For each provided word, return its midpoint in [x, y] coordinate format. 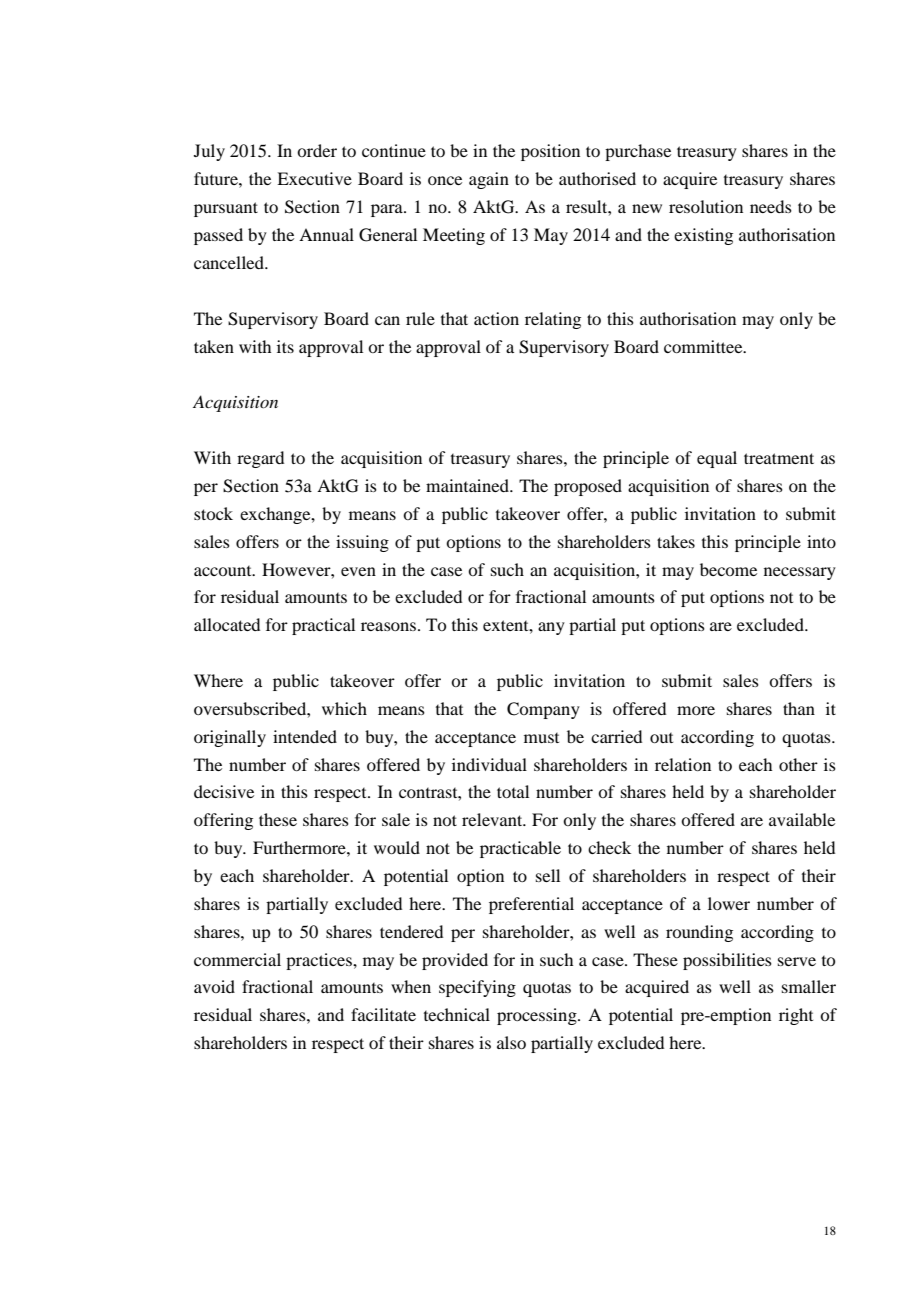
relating [553, 320]
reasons [390, 626]
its [285, 346]
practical [323, 626]
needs [771, 206]
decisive [224, 791]
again [489, 180]
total [513, 791]
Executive [314, 178]
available [802, 819]
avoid [214, 986]
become [728, 569]
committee [704, 346]
